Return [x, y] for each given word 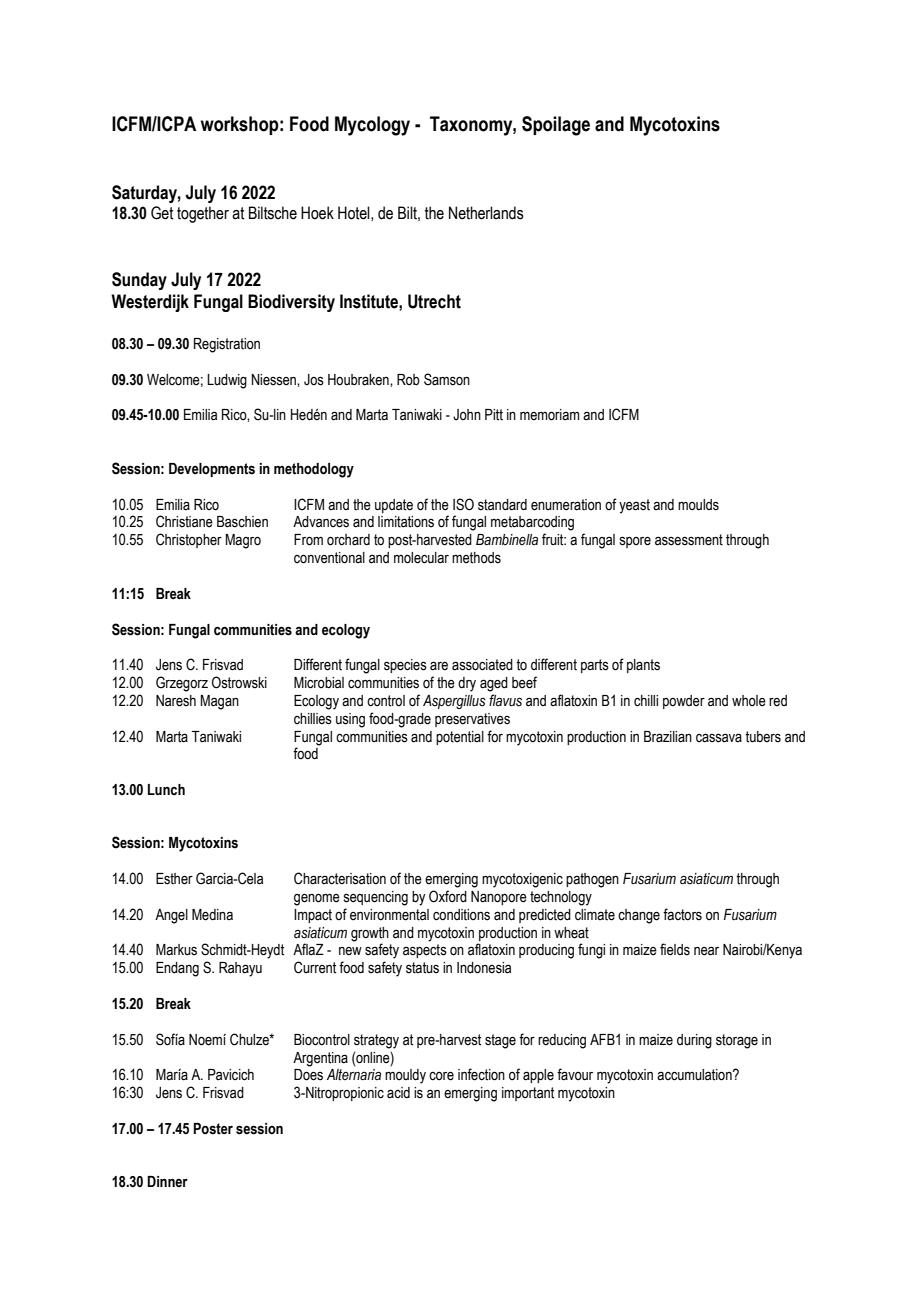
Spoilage [556, 126]
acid [398, 1093]
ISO [463, 504]
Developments [212, 470]
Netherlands [486, 213]
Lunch [166, 790]
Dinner [167, 1182]
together [203, 214]
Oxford [448, 896]
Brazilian [668, 737]
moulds [698, 505]
